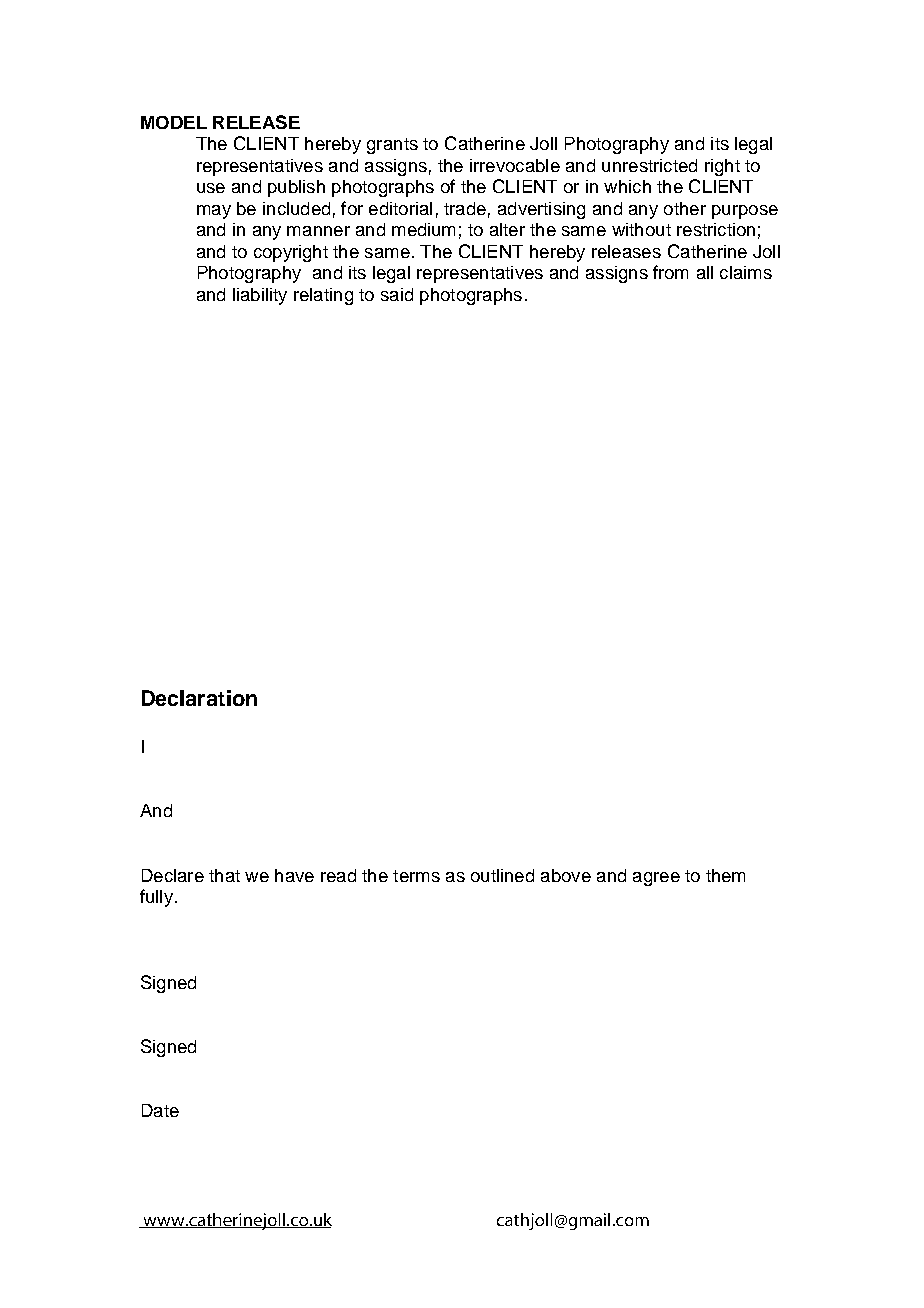 The image size is (924, 1308). What do you see at coordinates (224, 875) in the document?
I see `that` at bounding box center [224, 875].
